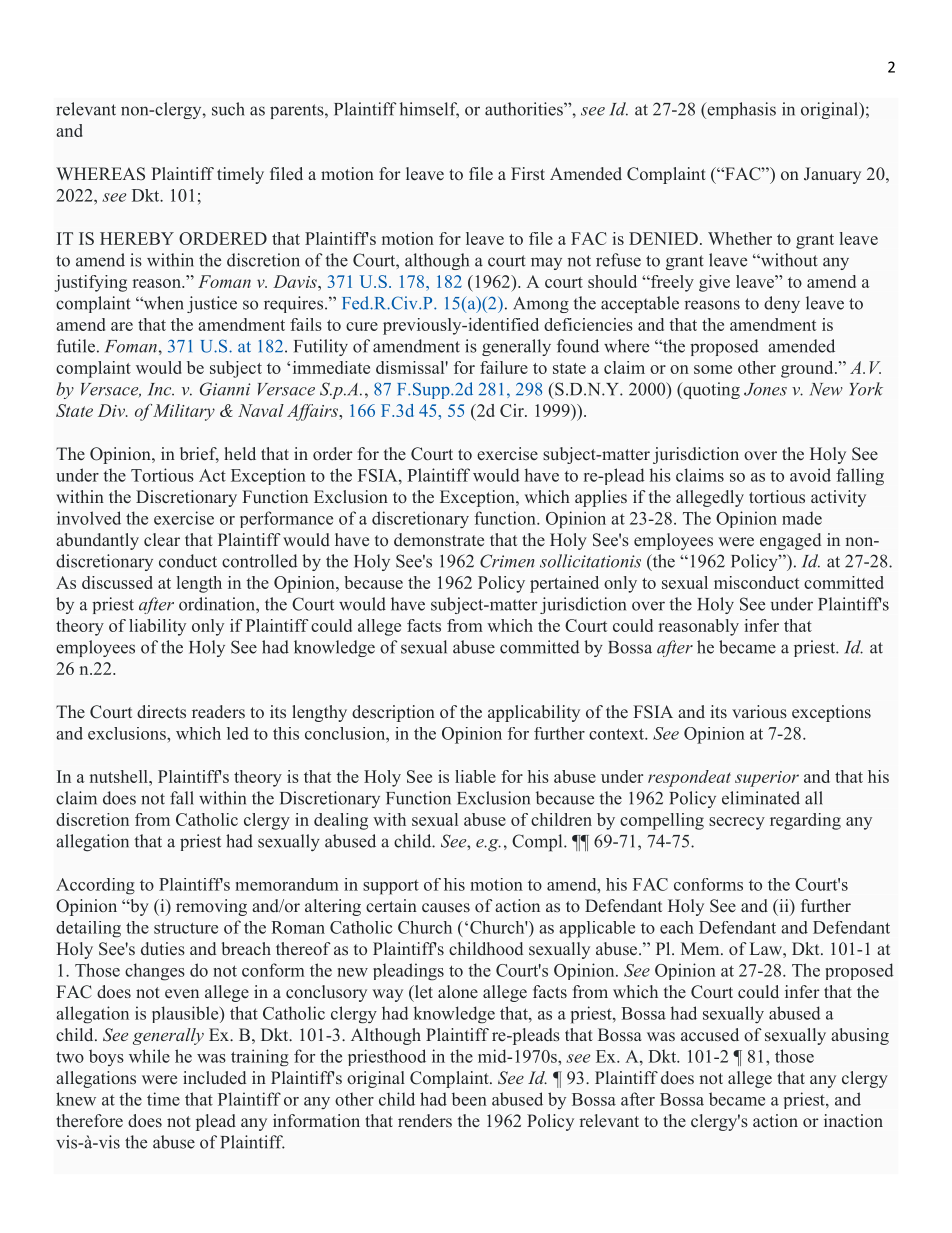  Describe the element at coordinates (214, 1077) in the screenshot. I see `included` at that location.
